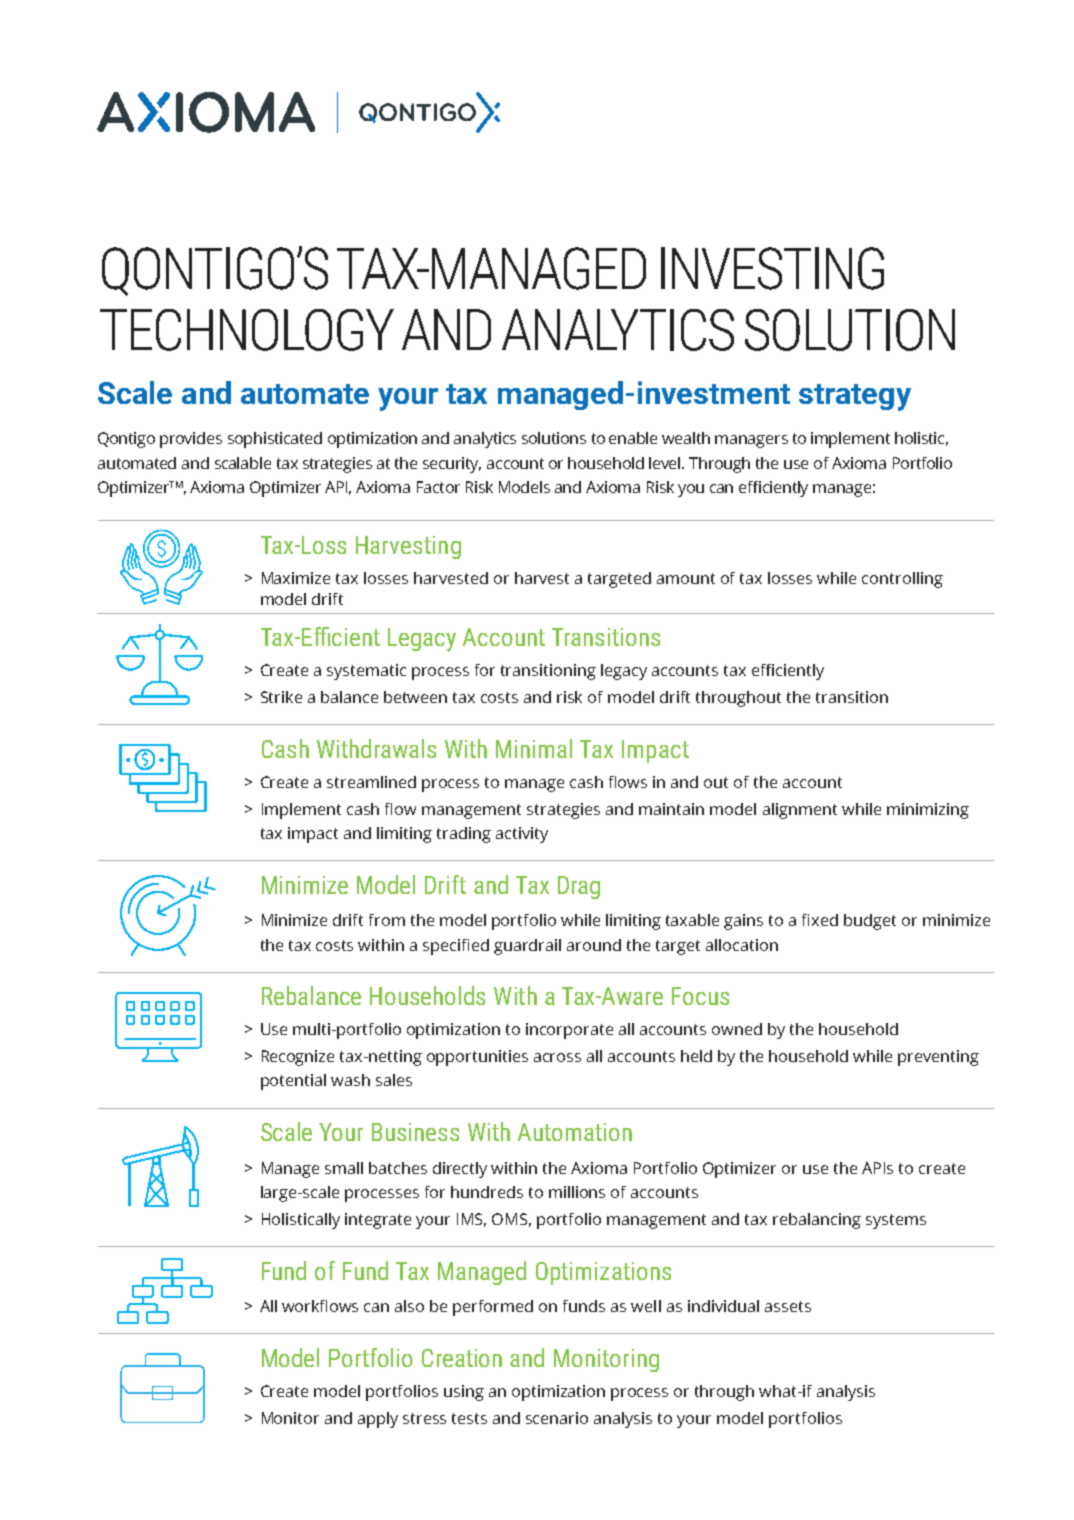 The width and height of the image is (1074, 1520). Describe the element at coordinates (378, 1420) in the image. I see `apply` at that location.
